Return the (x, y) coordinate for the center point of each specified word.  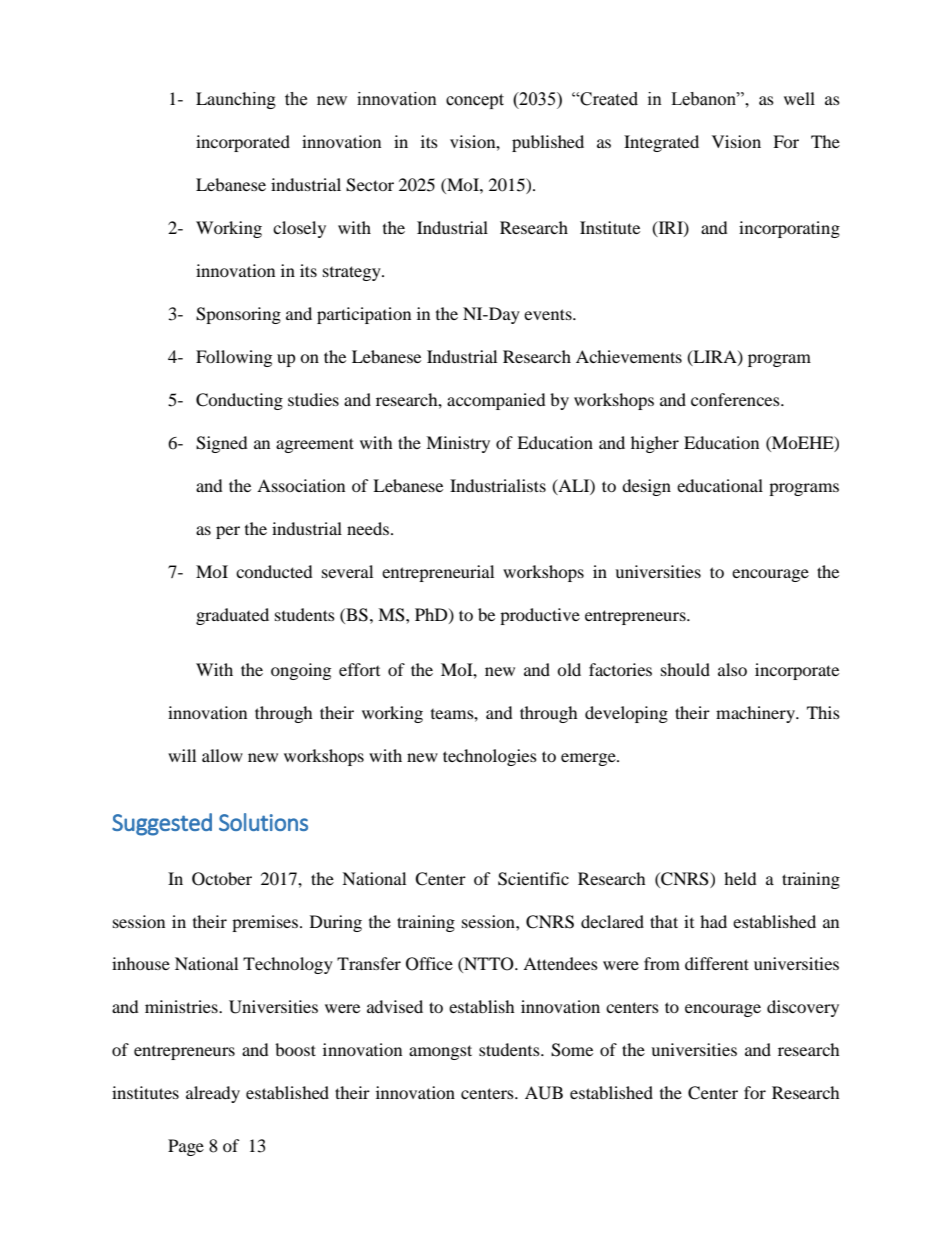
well (799, 98)
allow (222, 755)
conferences (736, 399)
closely (299, 229)
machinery (756, 714)
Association (301, 485)
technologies (490, 757)
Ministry (458, 444)
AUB (544, 1093)
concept (475, 101)
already (213, 1094)
